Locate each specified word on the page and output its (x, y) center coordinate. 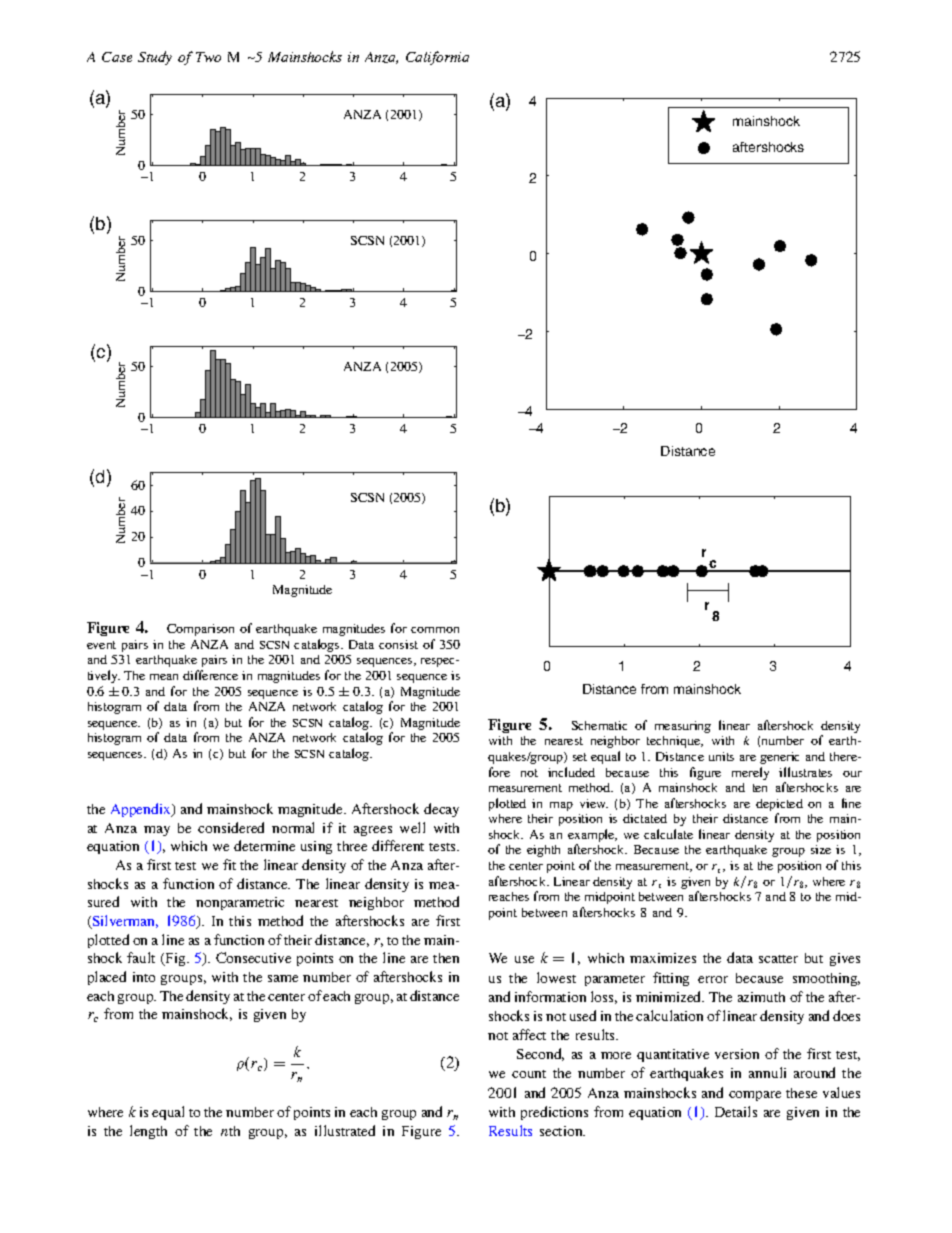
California (437, 58)
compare (755, 1096)
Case (117, 57)
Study (155, 58)
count (529, 1074)
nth (230, 1131)
